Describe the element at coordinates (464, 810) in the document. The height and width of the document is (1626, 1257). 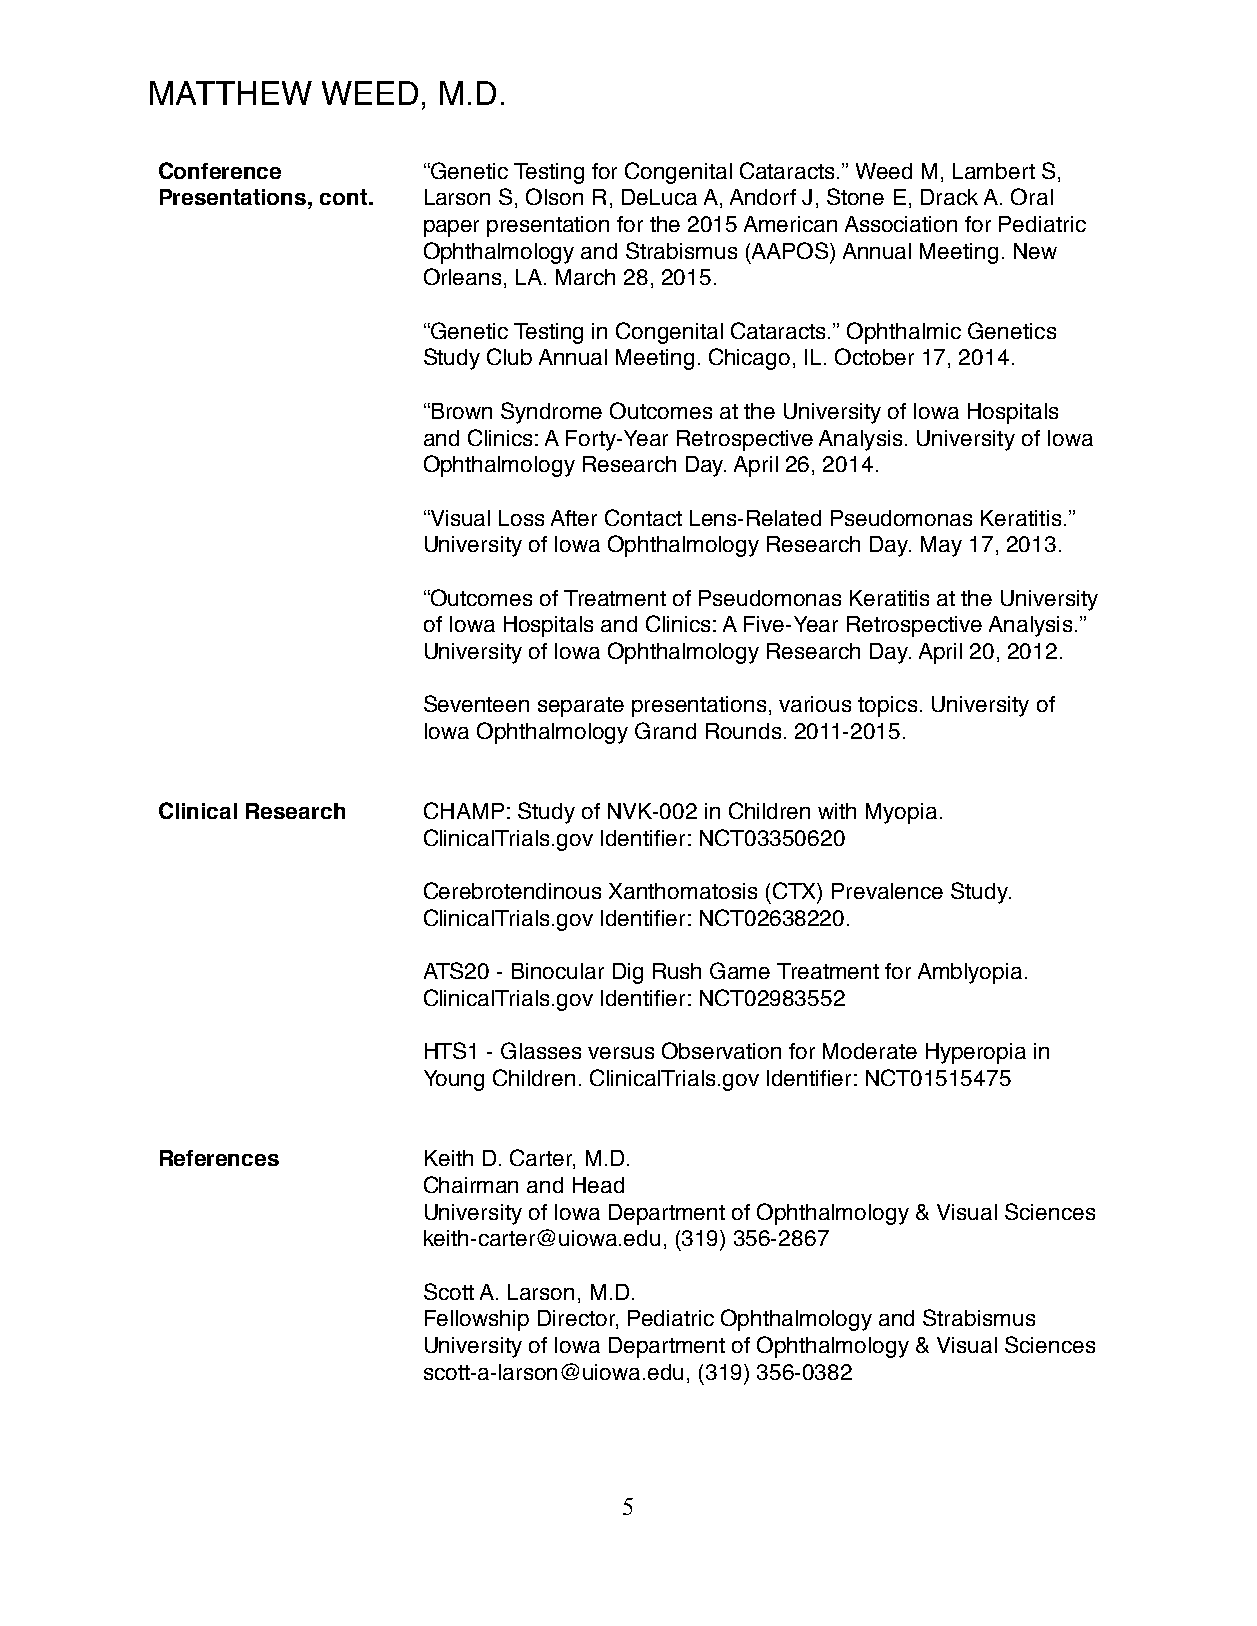
I see `CHAMP` at that location.
